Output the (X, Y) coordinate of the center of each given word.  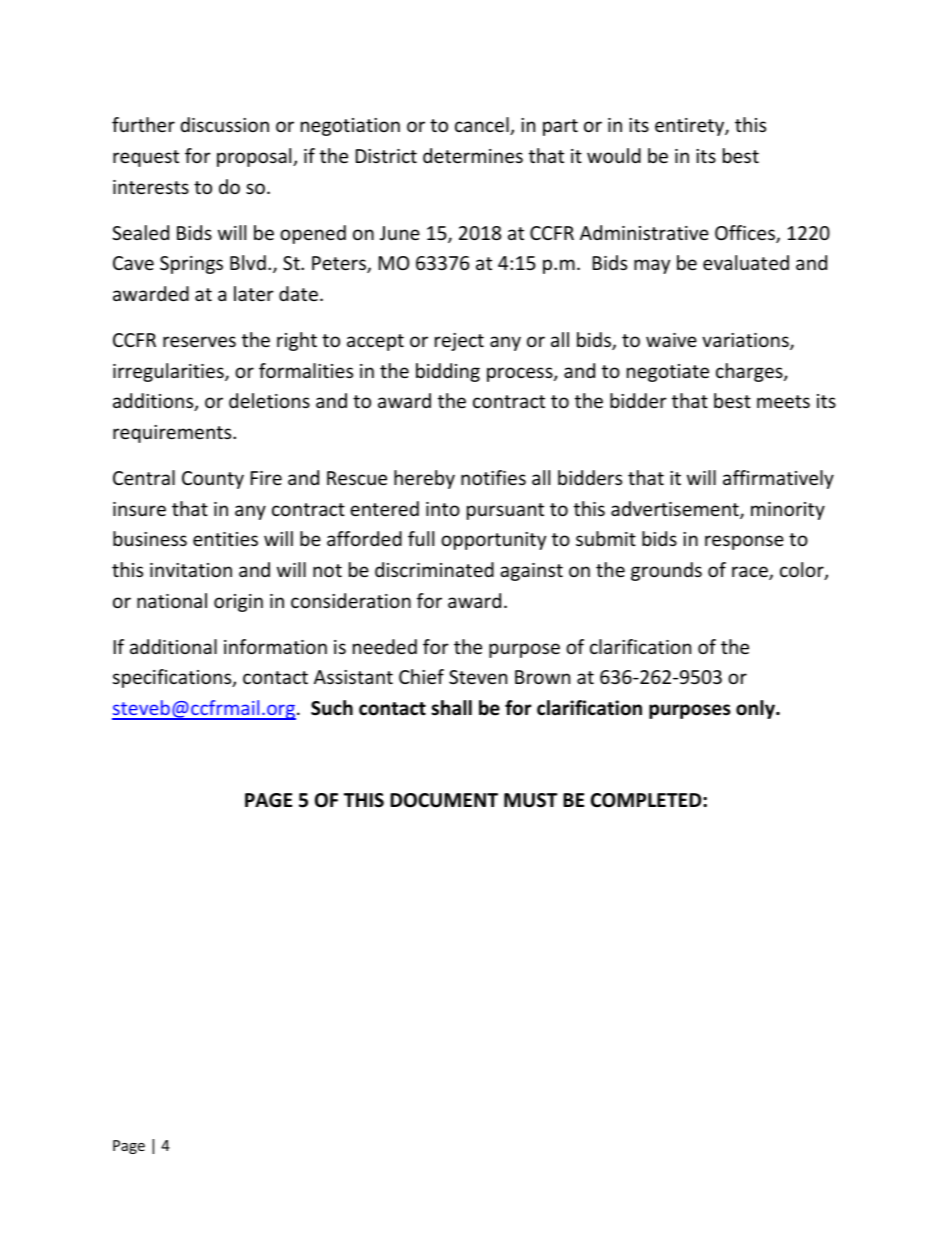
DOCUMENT (444, 800)
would (614, 155)
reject (459, 342)
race (751, 573)
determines (473, 155)
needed (385, 646)
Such (332, 708)
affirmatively (778, 479)
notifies (493, 477)
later (254, 293)
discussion (225, 124)
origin (238, 603)
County (213, 480)
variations (746, 341)
